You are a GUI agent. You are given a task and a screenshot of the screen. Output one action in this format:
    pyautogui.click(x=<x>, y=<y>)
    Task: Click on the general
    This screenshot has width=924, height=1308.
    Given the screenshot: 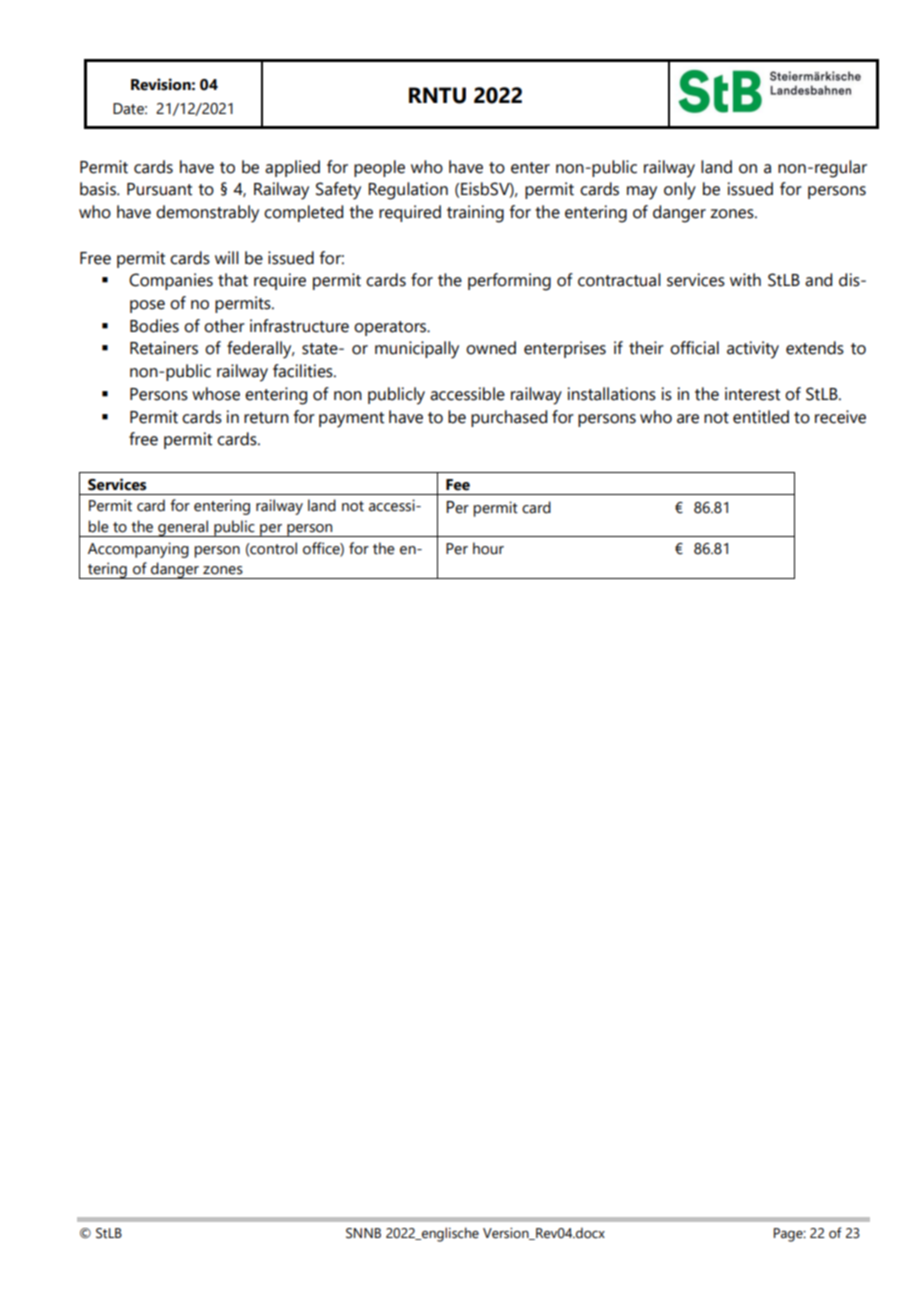 What is the action you would take?
    pyautogui.click(x=183, y=528)
